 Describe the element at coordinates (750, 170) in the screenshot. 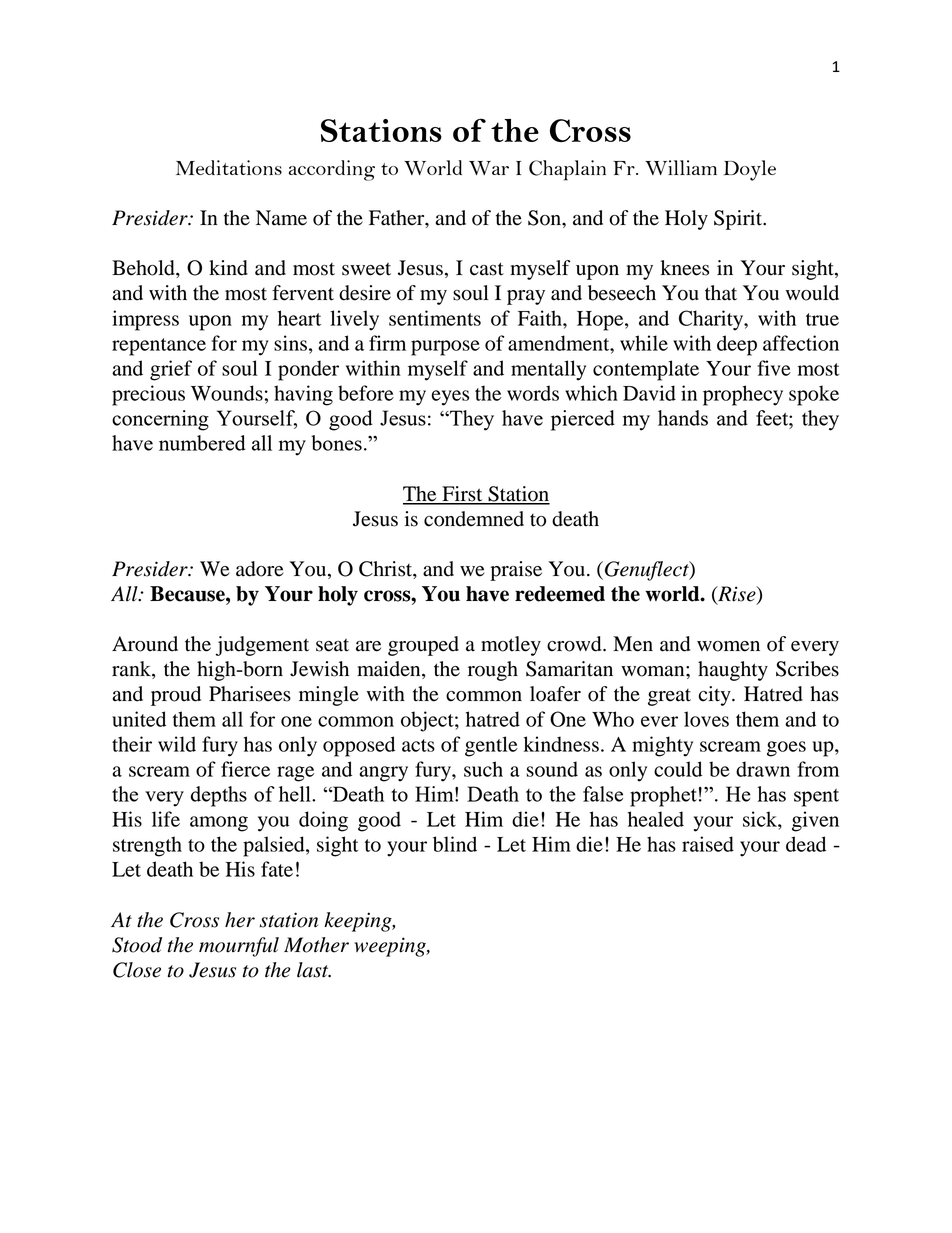

I see `Doyle` at that location.
